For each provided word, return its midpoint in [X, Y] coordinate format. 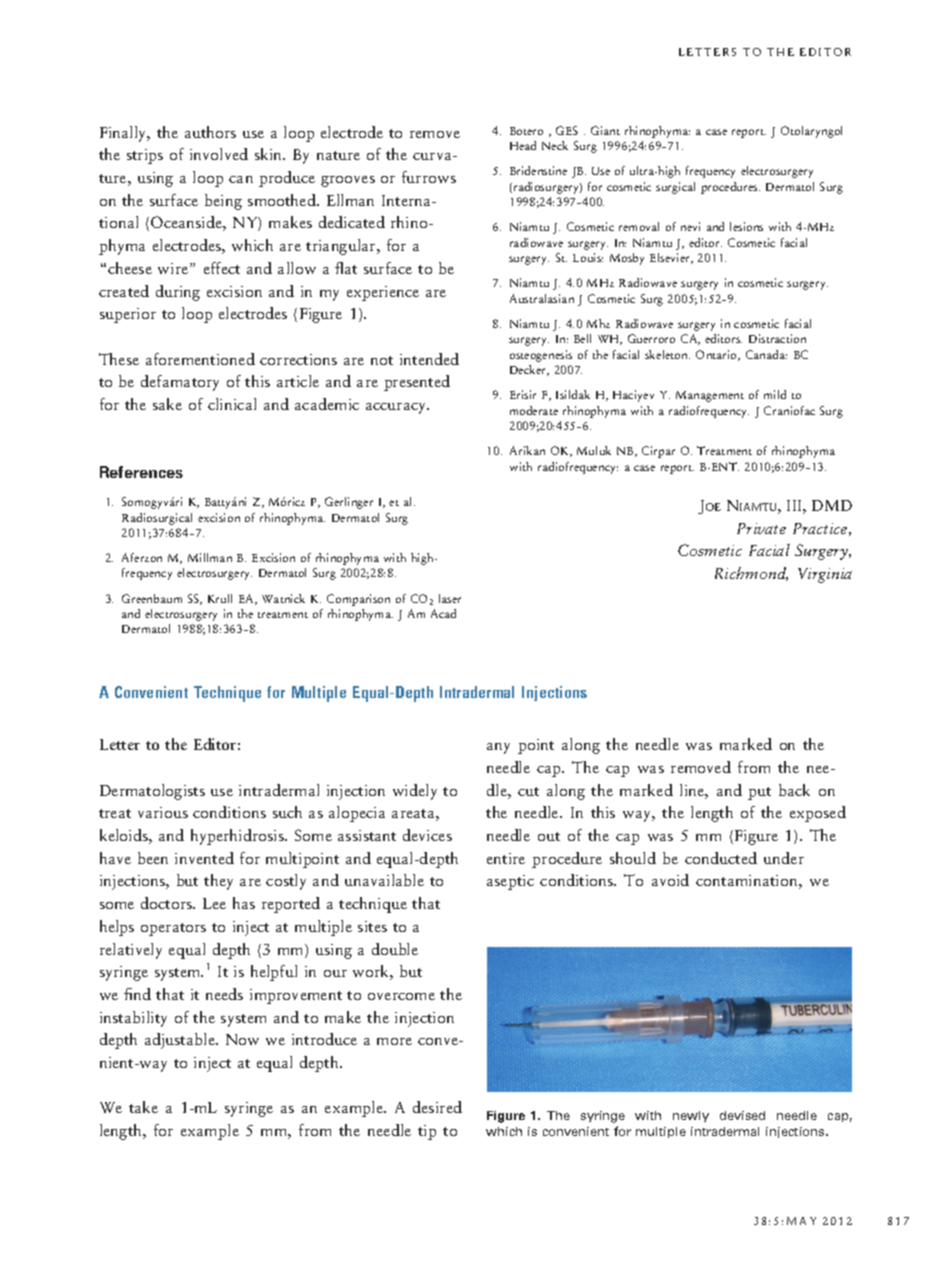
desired [437, 1107]
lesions [746, 226]
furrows [429, 177]
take [143, 1107]
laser [450, 598]
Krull [220, 598]
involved [219, 154]
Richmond [751, 574]
